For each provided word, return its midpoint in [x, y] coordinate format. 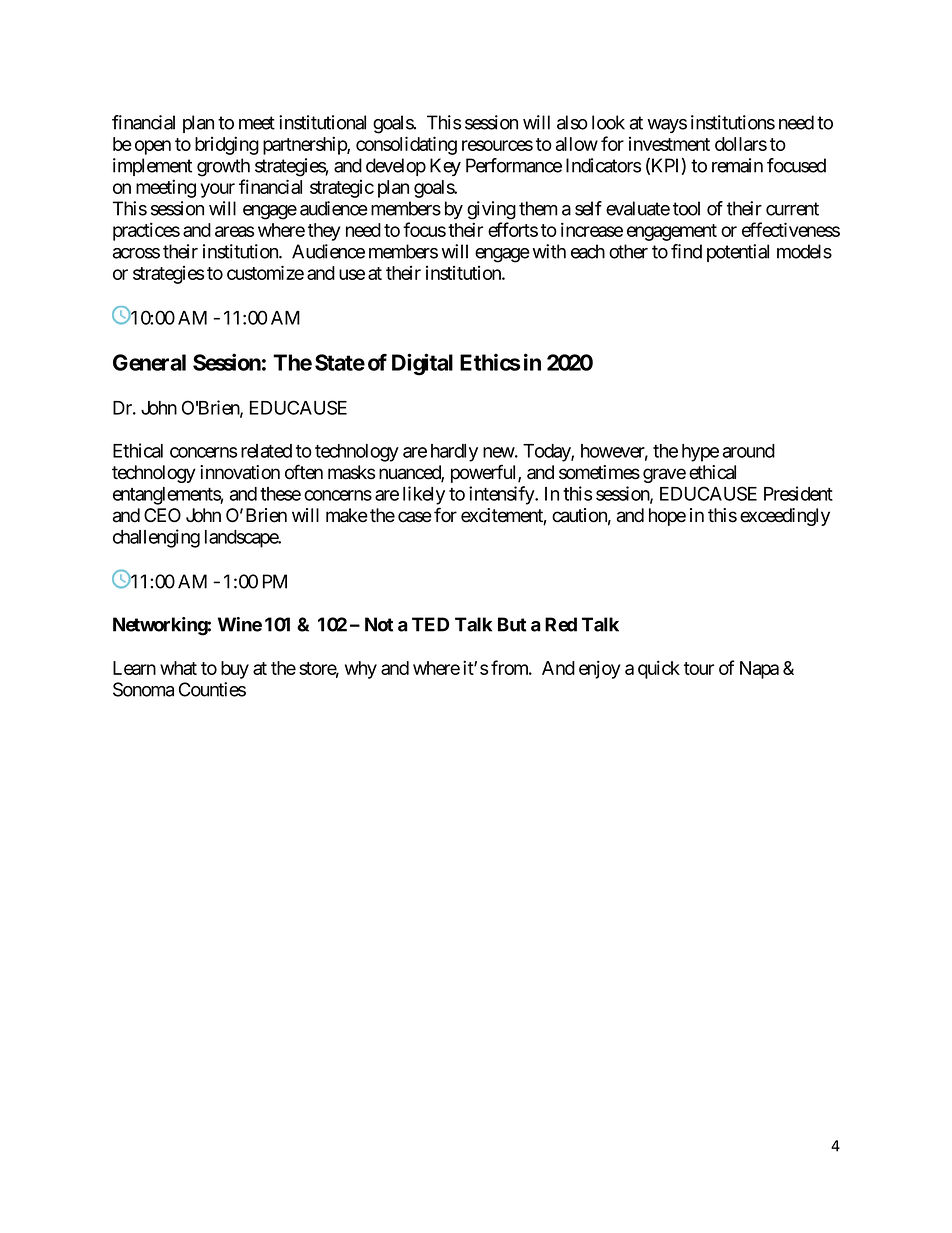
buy [235, 670]
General [149, 362]
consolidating [406, 145]
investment [669, 144]
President [798, 493]
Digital [422, 364]
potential [738, 253]
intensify [502, 495]
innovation [240, 472]
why [361, 670]
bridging [227, 145]
